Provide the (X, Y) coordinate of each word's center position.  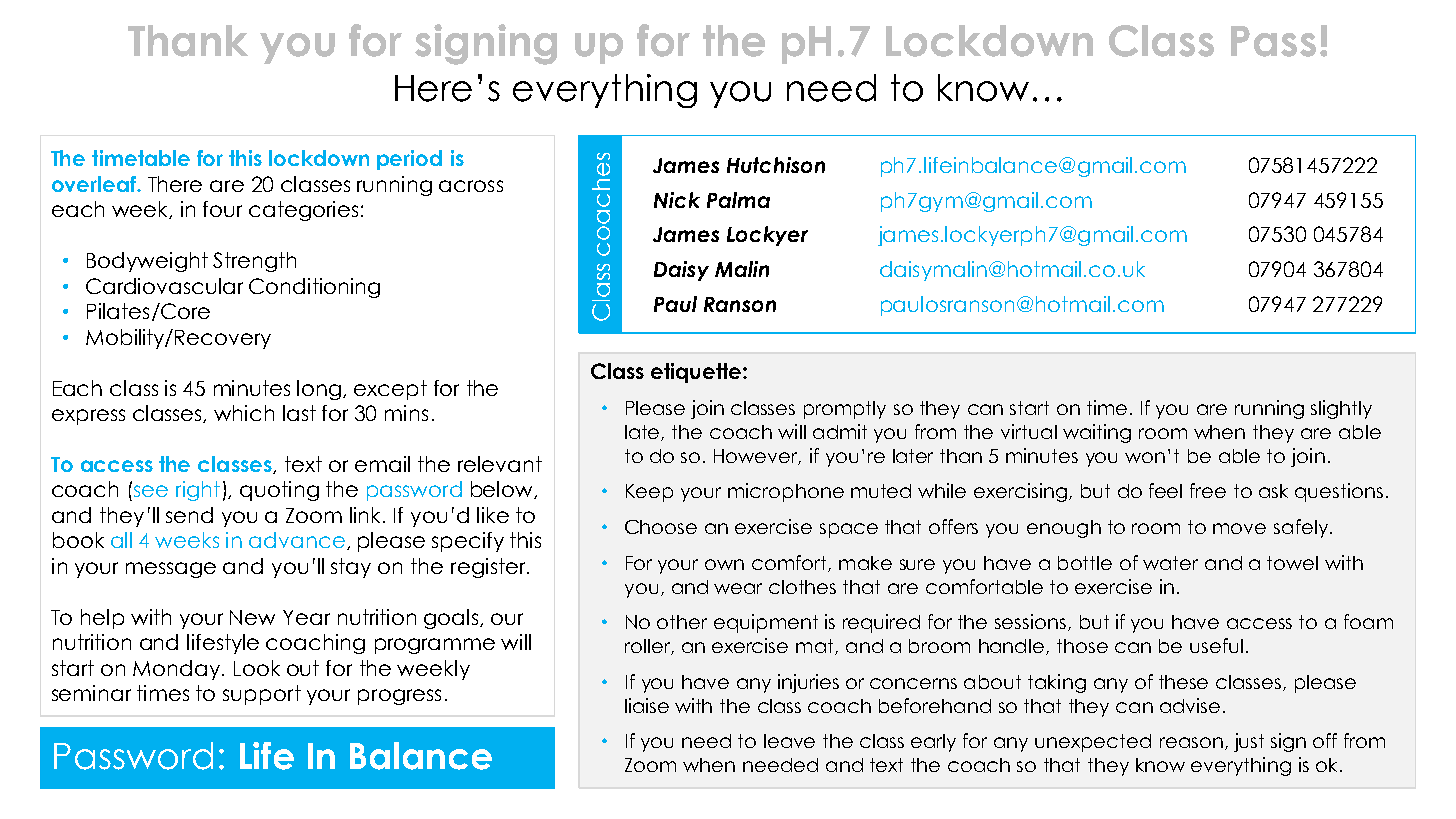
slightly (1341, 409)
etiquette (697, 373)
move (1239, 528)
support (262, 695)
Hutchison (776, 165)
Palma (738, 200)
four (222, 209)
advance (297, 540)
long (320, 390)
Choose (661, 527)
